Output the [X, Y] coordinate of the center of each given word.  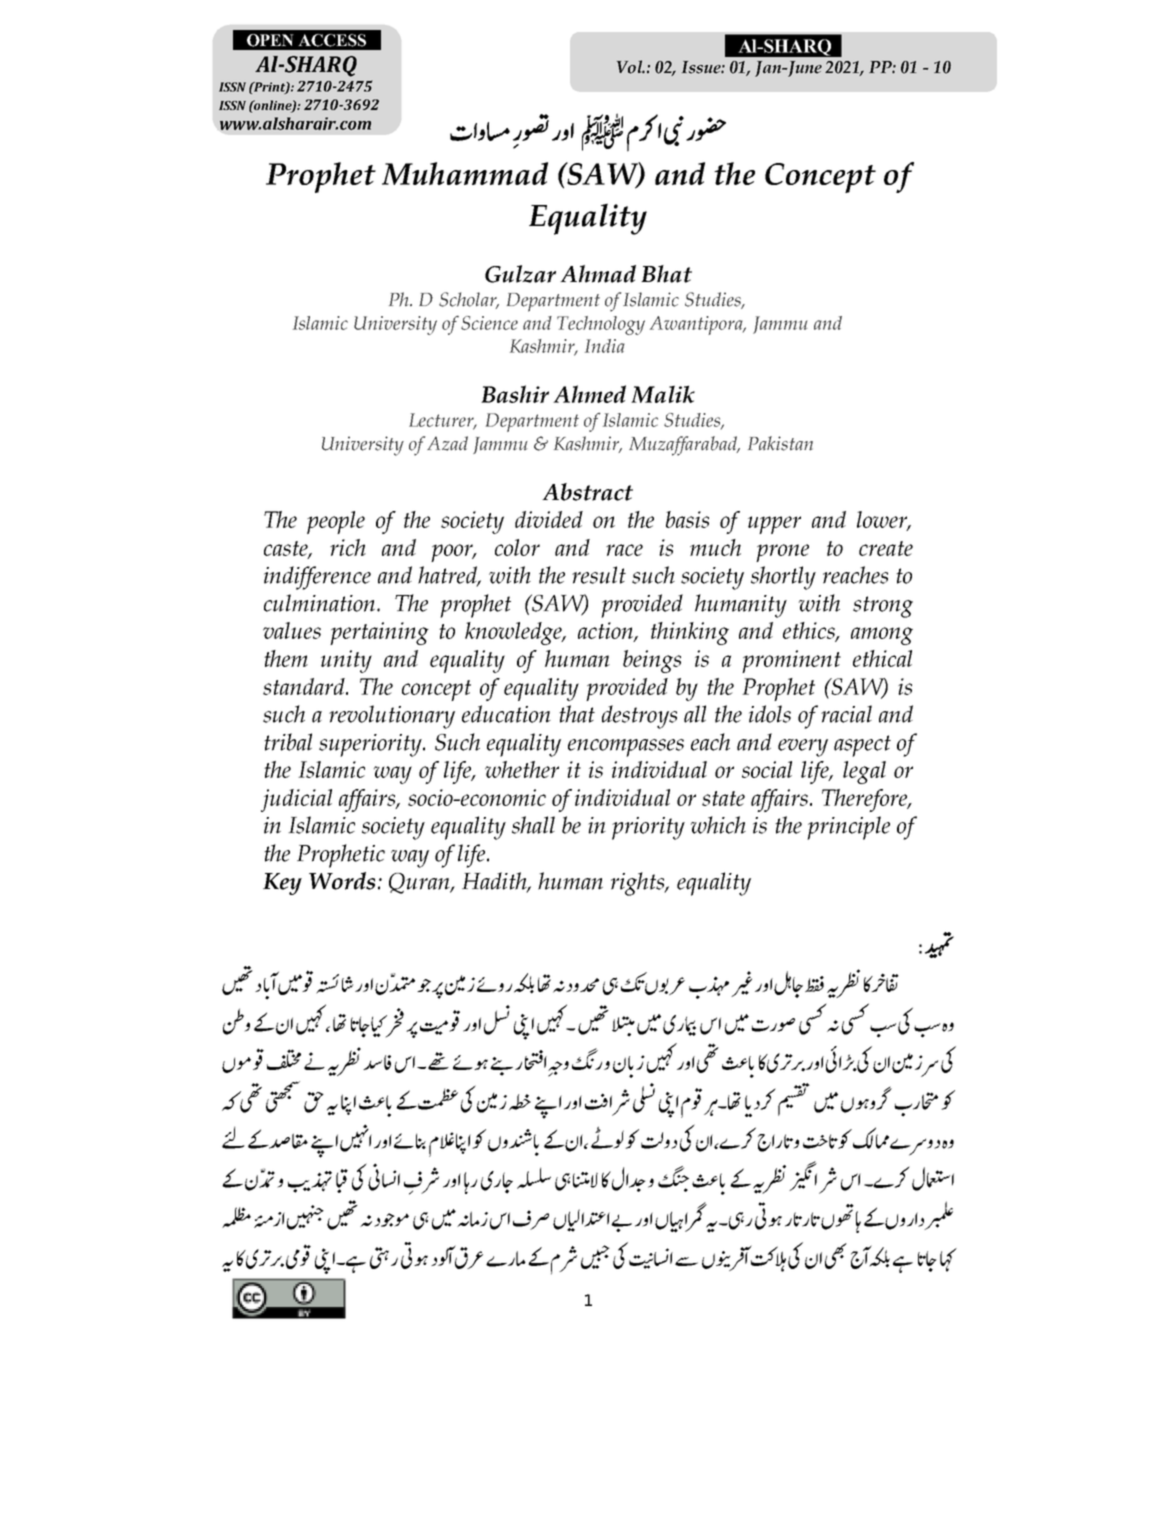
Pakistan [780, 443]
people [336, 522]
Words [342, 881]
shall [533, 825]
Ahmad [598, 274]
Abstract [587, 492]
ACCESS [332, 40]
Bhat [666, 274]
